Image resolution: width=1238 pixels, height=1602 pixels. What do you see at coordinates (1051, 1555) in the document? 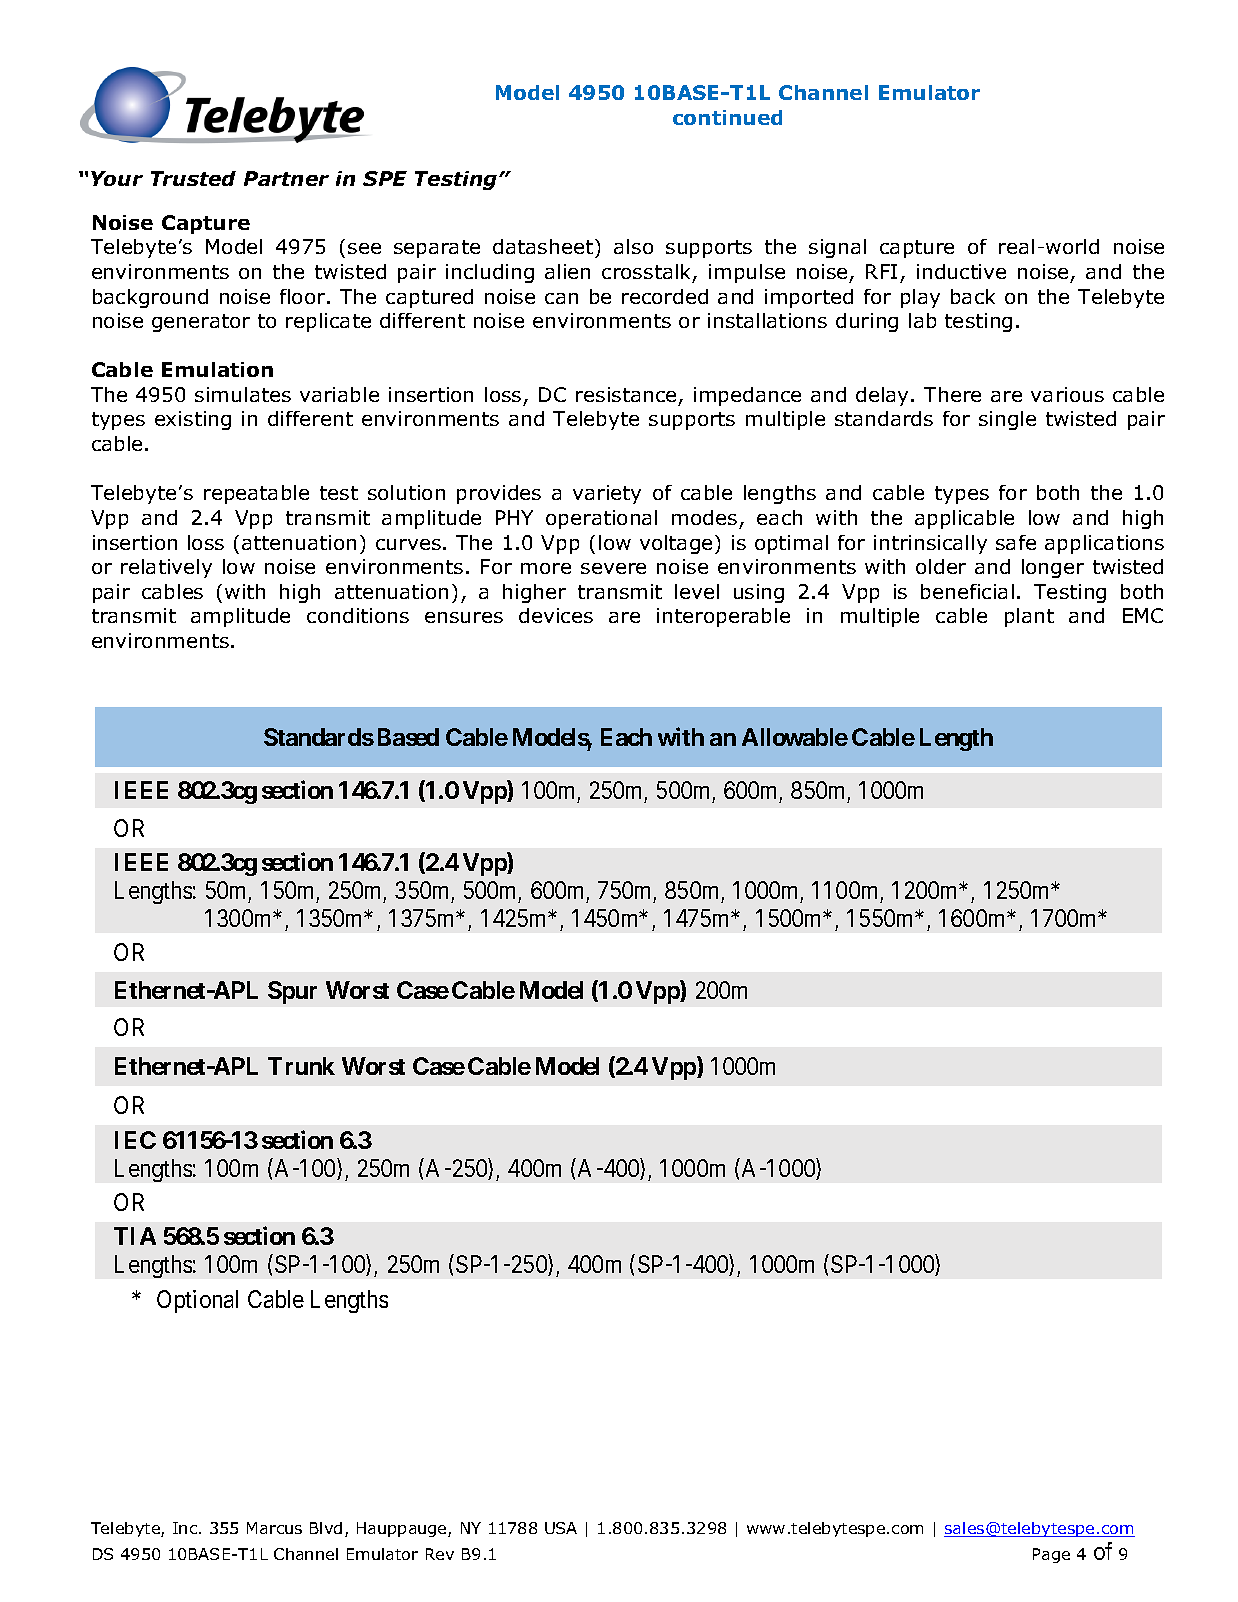
I see `Page` at bounding box center [1051, 1555].
